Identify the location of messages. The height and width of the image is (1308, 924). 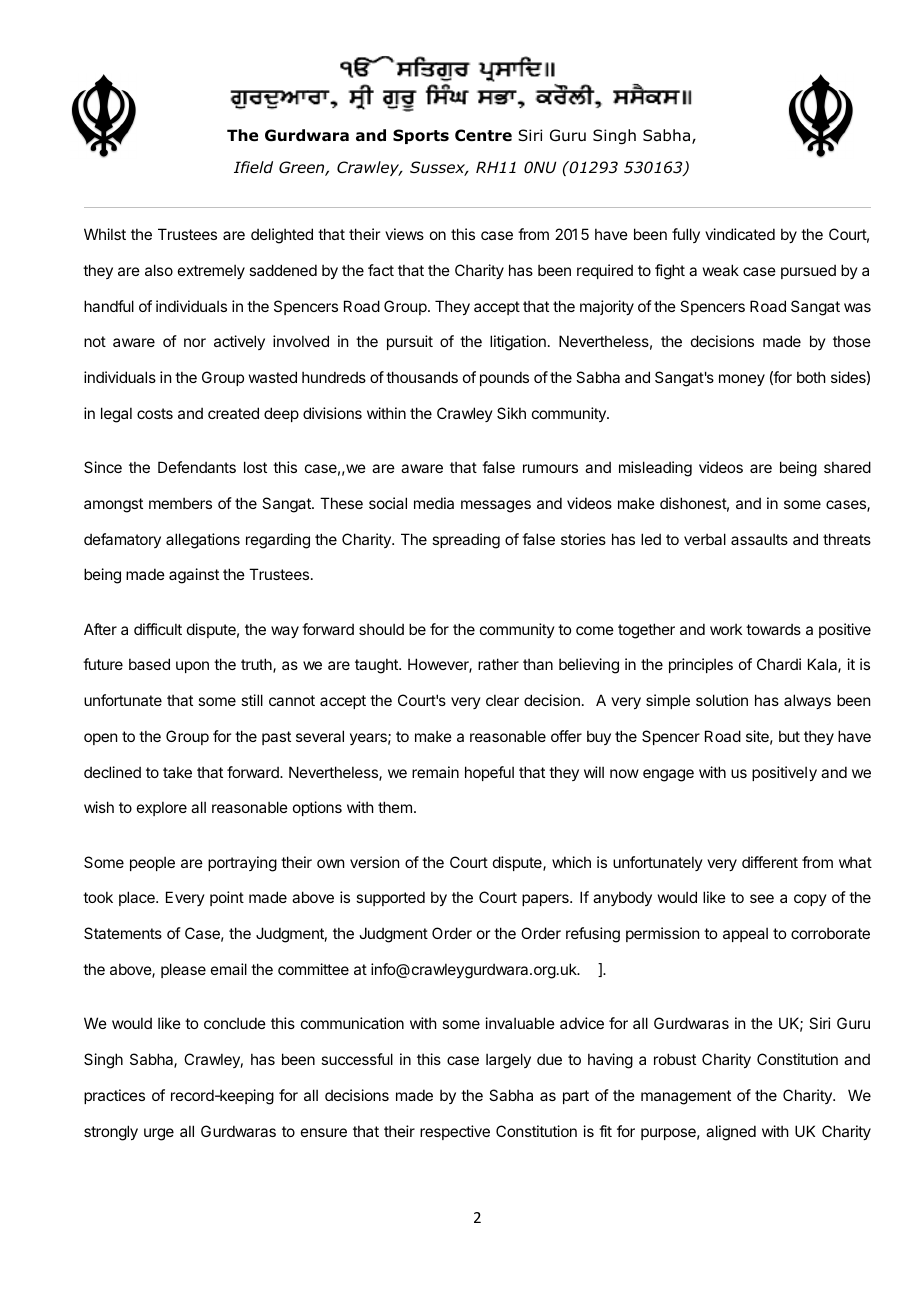
(496, 506).
